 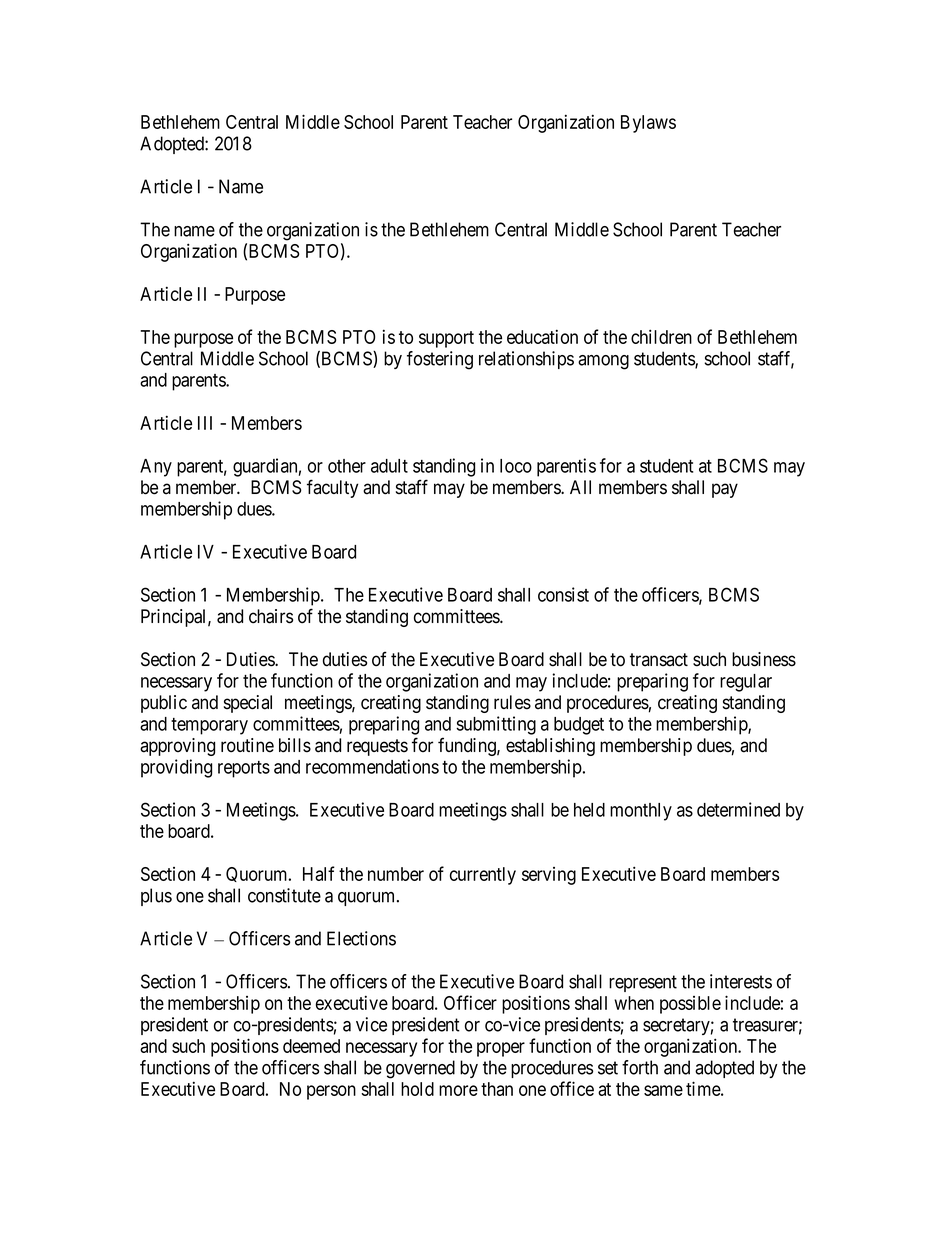 I want to click on support, so click(x=446, y=339).
